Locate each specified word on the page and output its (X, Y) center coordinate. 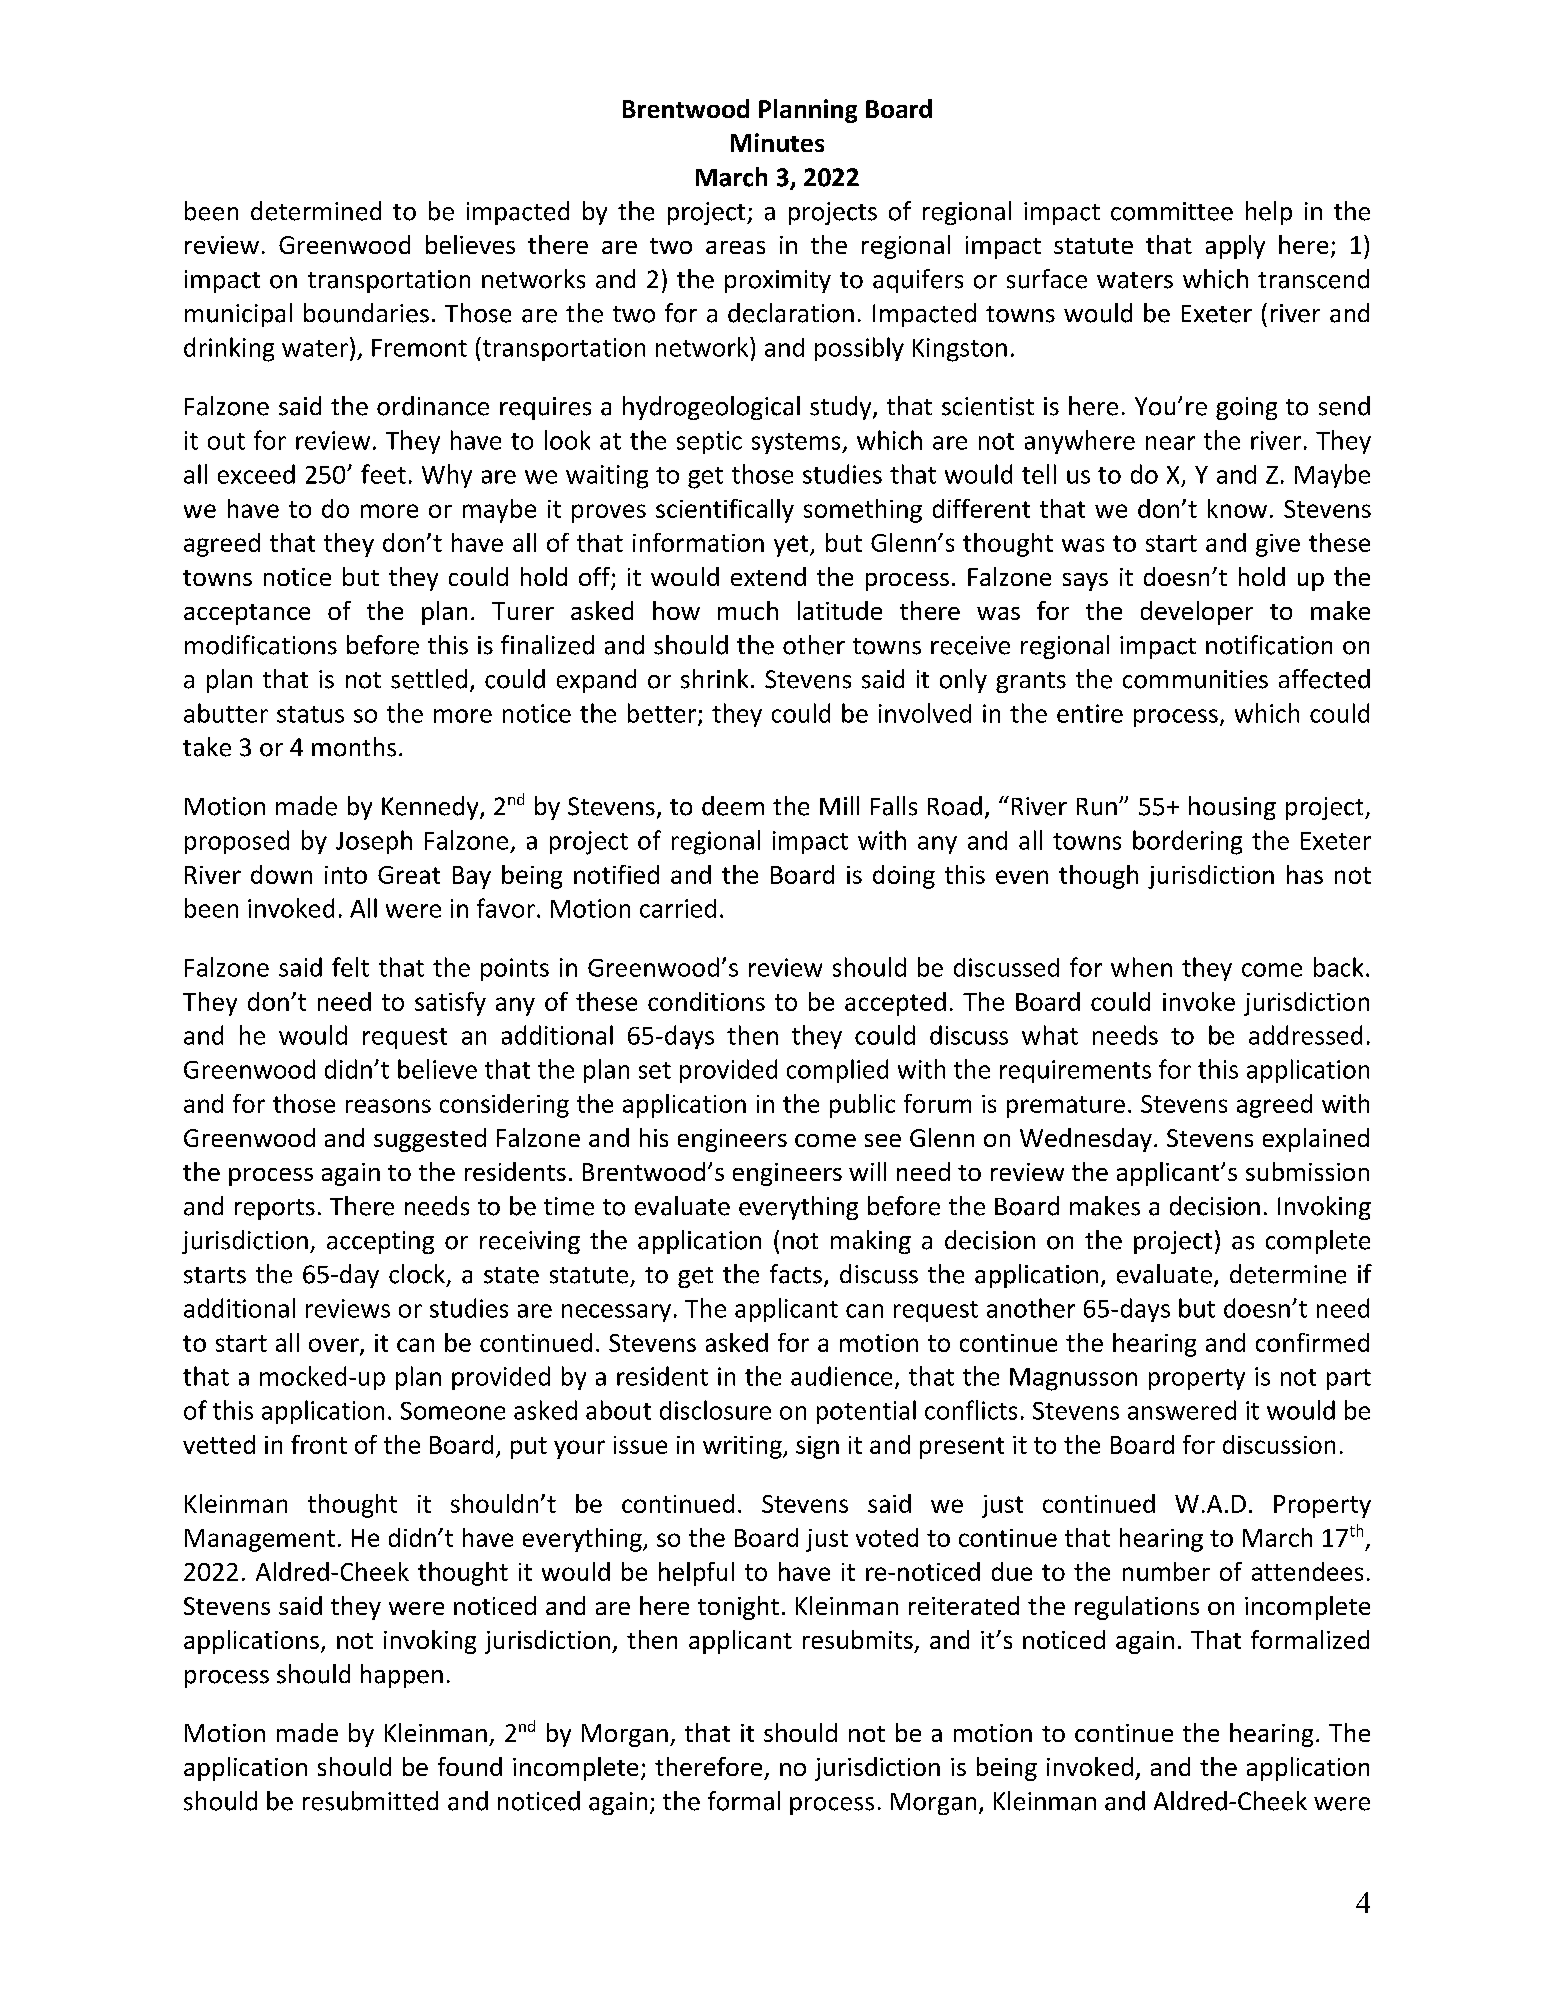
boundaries (366, 313)
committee (1172, 211)
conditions (706, 1001)
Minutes (777, 142)
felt (350, 967)
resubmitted (370, 1801)
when (1141, 967)
